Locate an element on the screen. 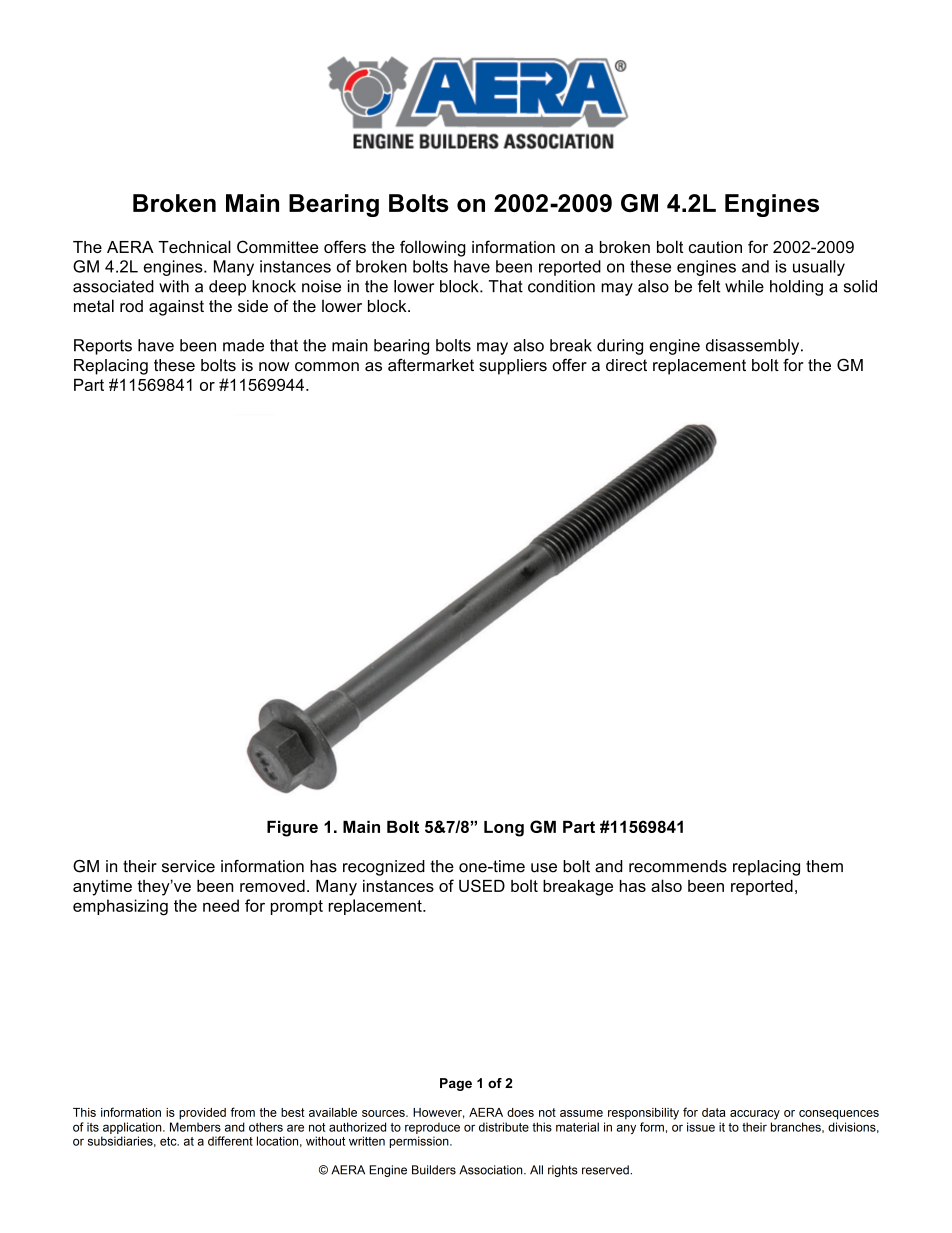 This screenshot has height=1233, width=952. etc is located at coordinates (169, 1141).
